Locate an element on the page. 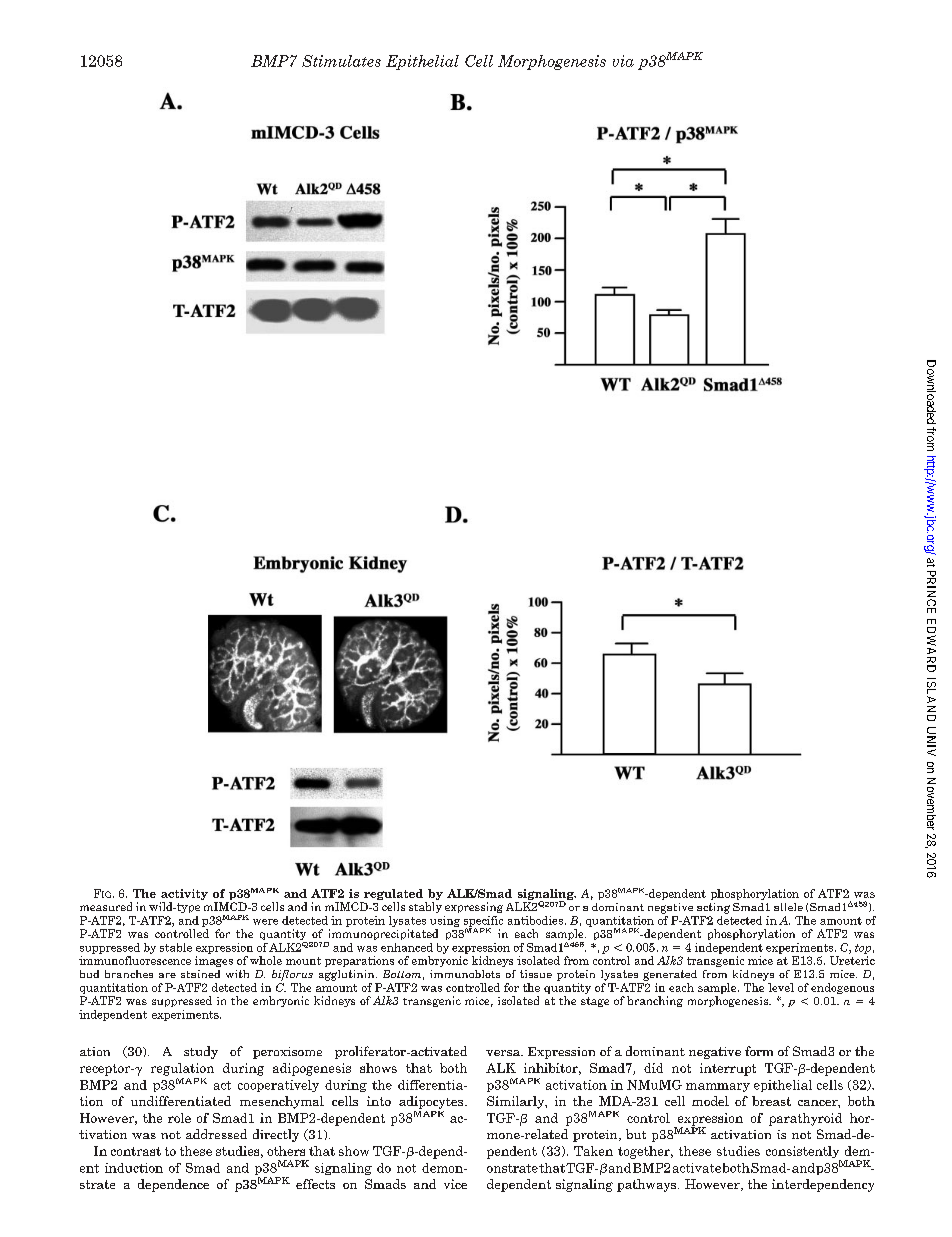  allele is located at coordinates (788, 907).
